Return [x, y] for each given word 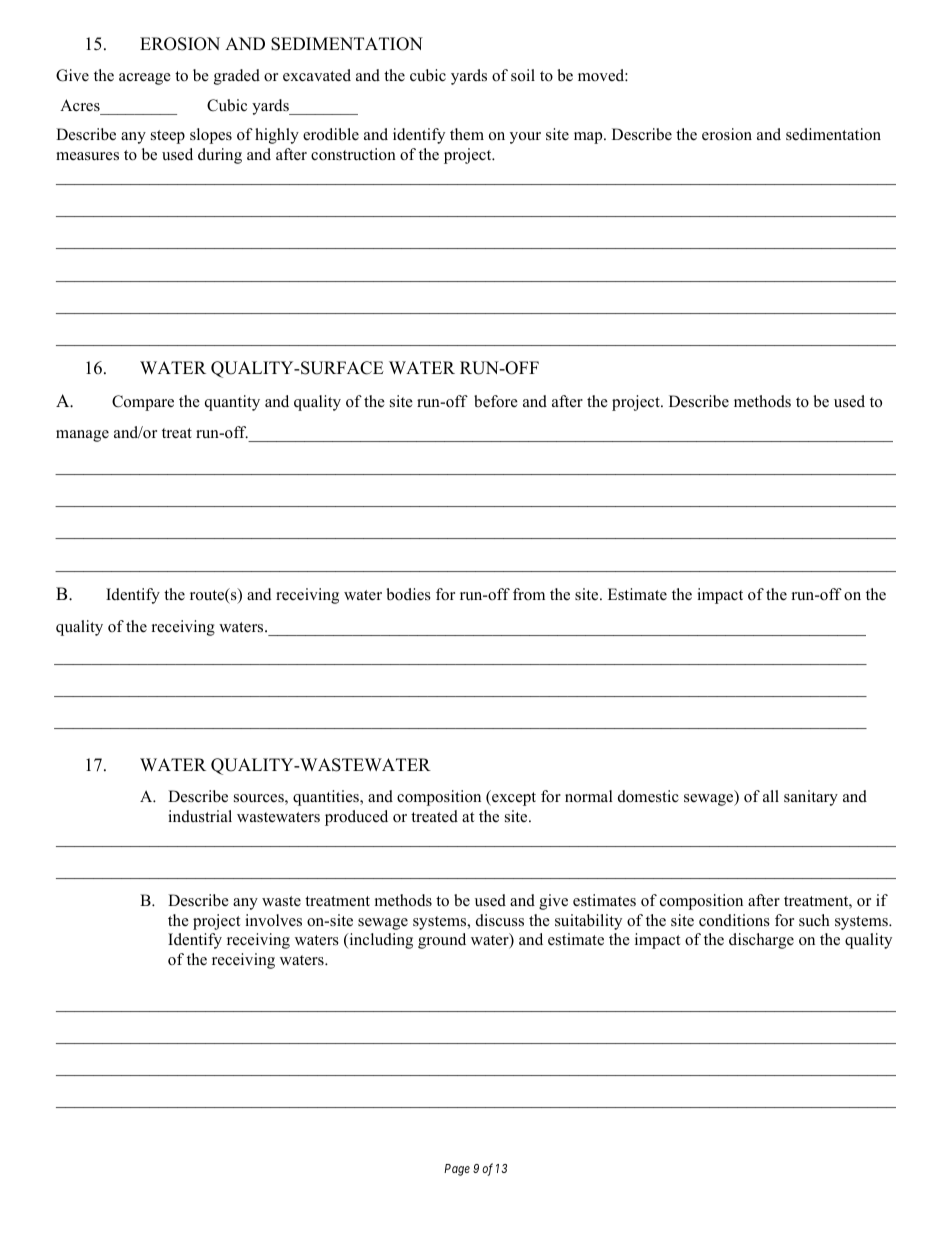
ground [442, 941]
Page [457, 1170]
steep [168, 137]
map [589, 138]
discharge [761, 941]
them [467, 134]
